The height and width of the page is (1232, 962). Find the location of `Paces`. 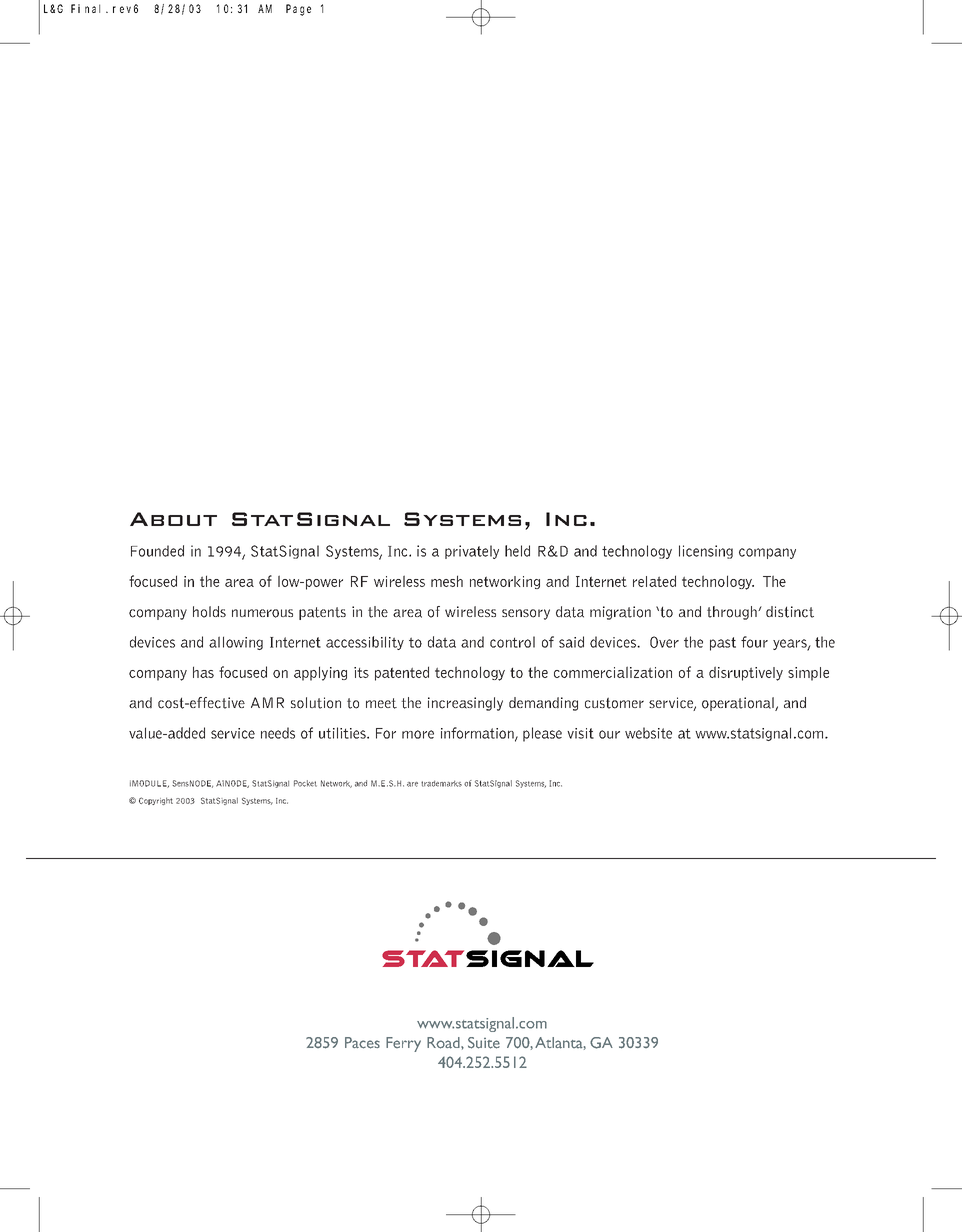

Paces is located at coordinates (362, 1043).
